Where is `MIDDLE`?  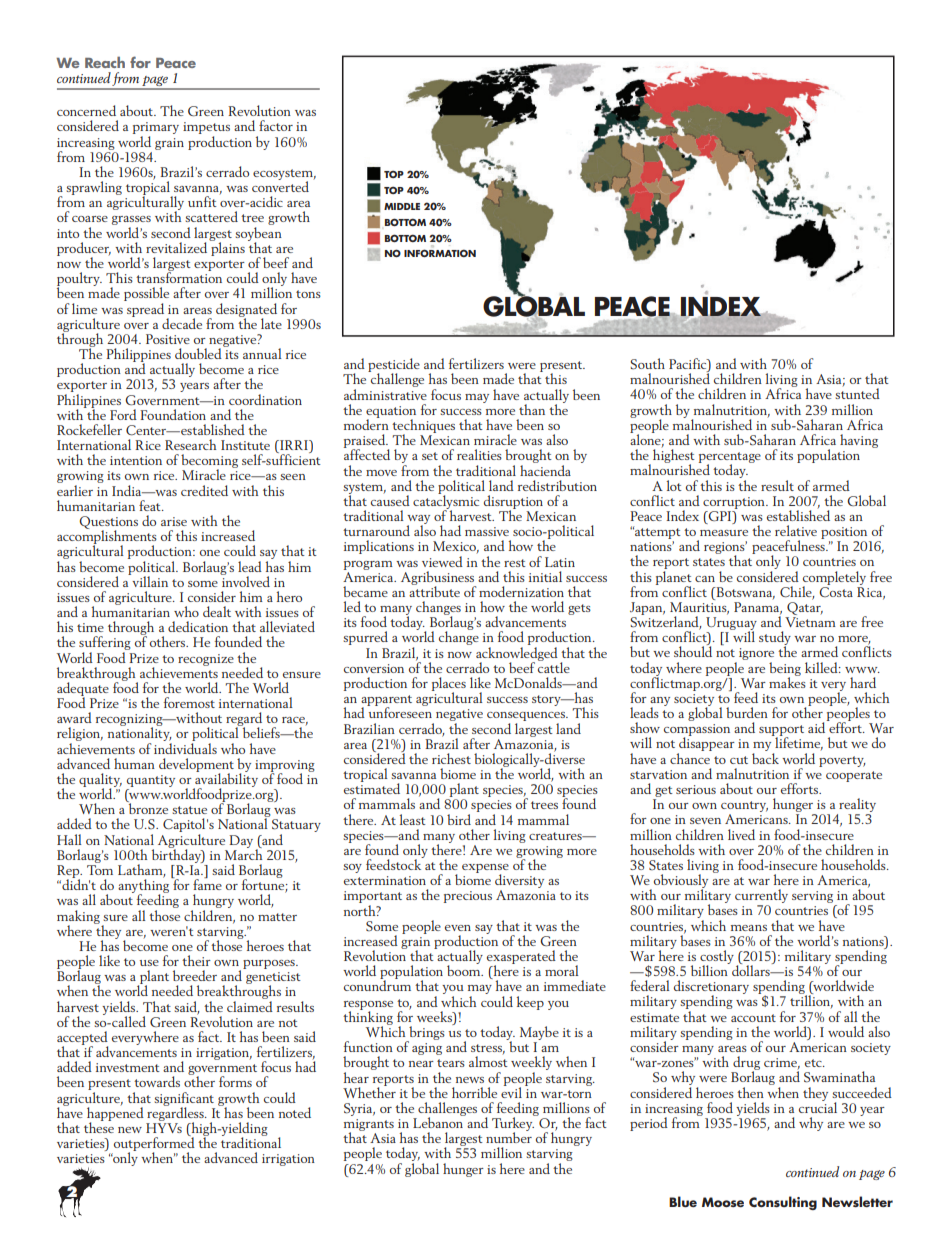
MIDDLE is located at coordinates (402, 206).
